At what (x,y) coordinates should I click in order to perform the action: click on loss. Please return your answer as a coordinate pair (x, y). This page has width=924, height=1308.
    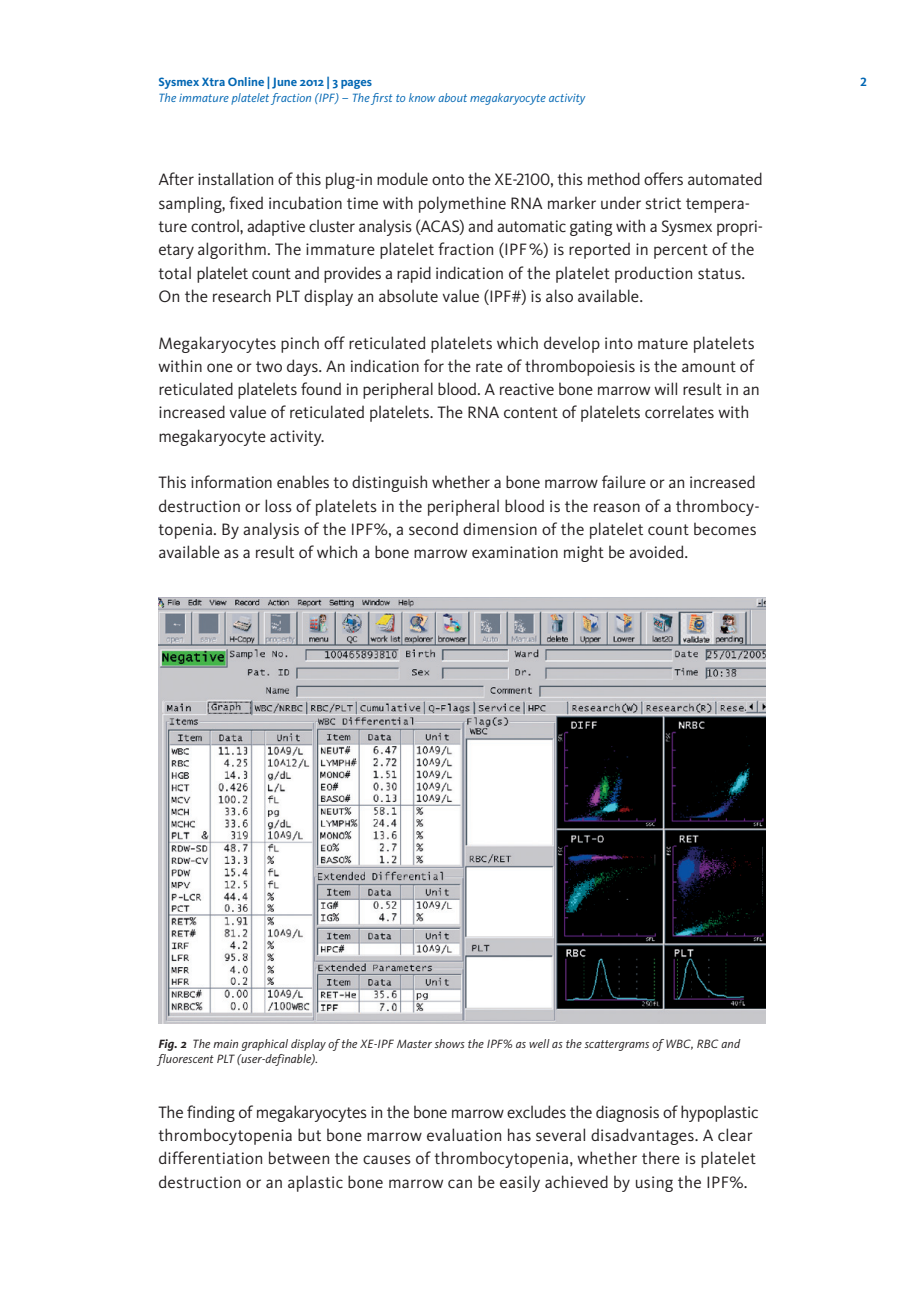
    Looking at the image, I should click on (278, 505).
